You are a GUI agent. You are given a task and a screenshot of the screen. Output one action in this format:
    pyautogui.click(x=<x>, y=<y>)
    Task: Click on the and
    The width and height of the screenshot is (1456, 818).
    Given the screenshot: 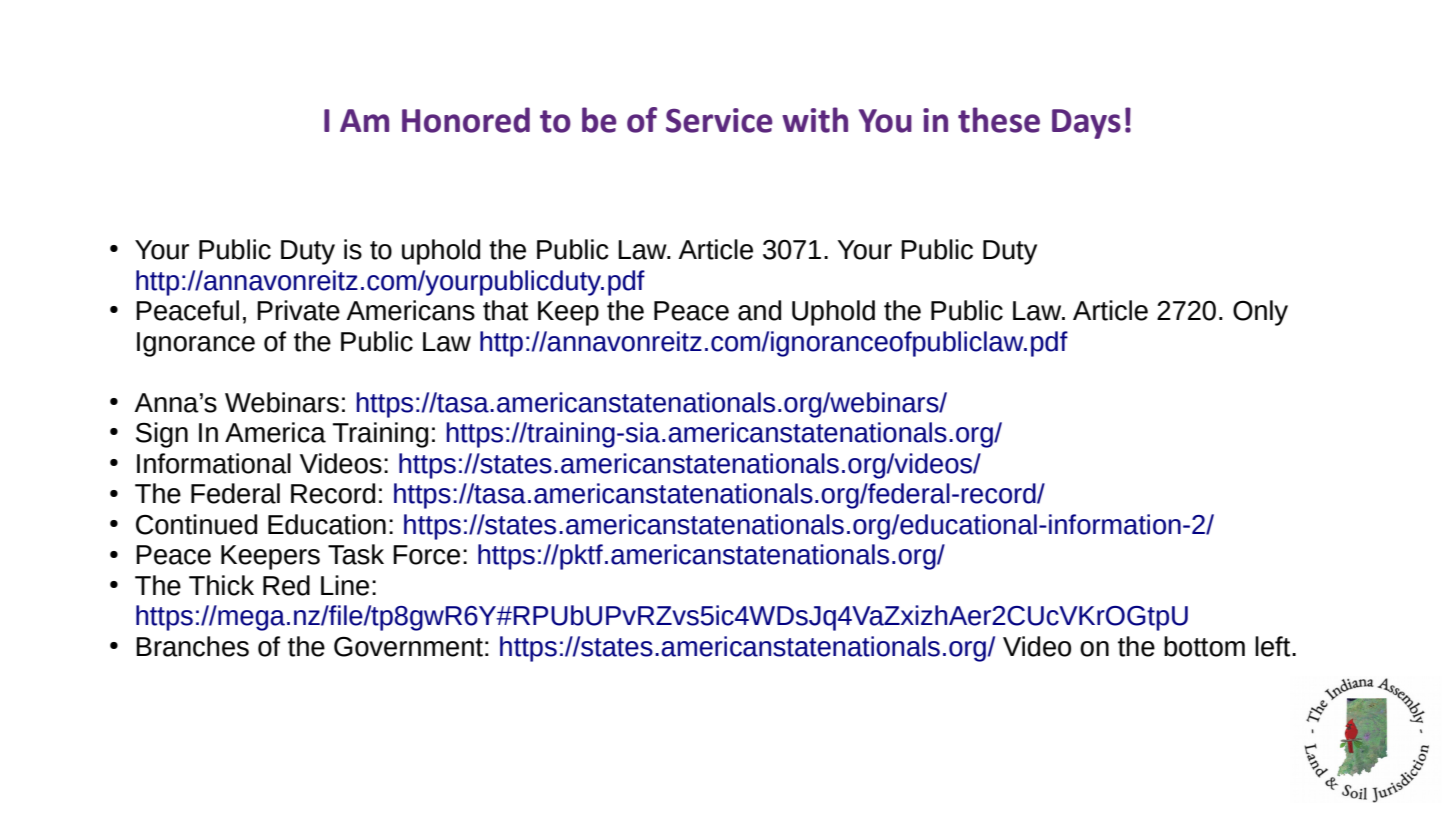 What is the action you would take?
    pyautogui.click(x=759, y=310)
